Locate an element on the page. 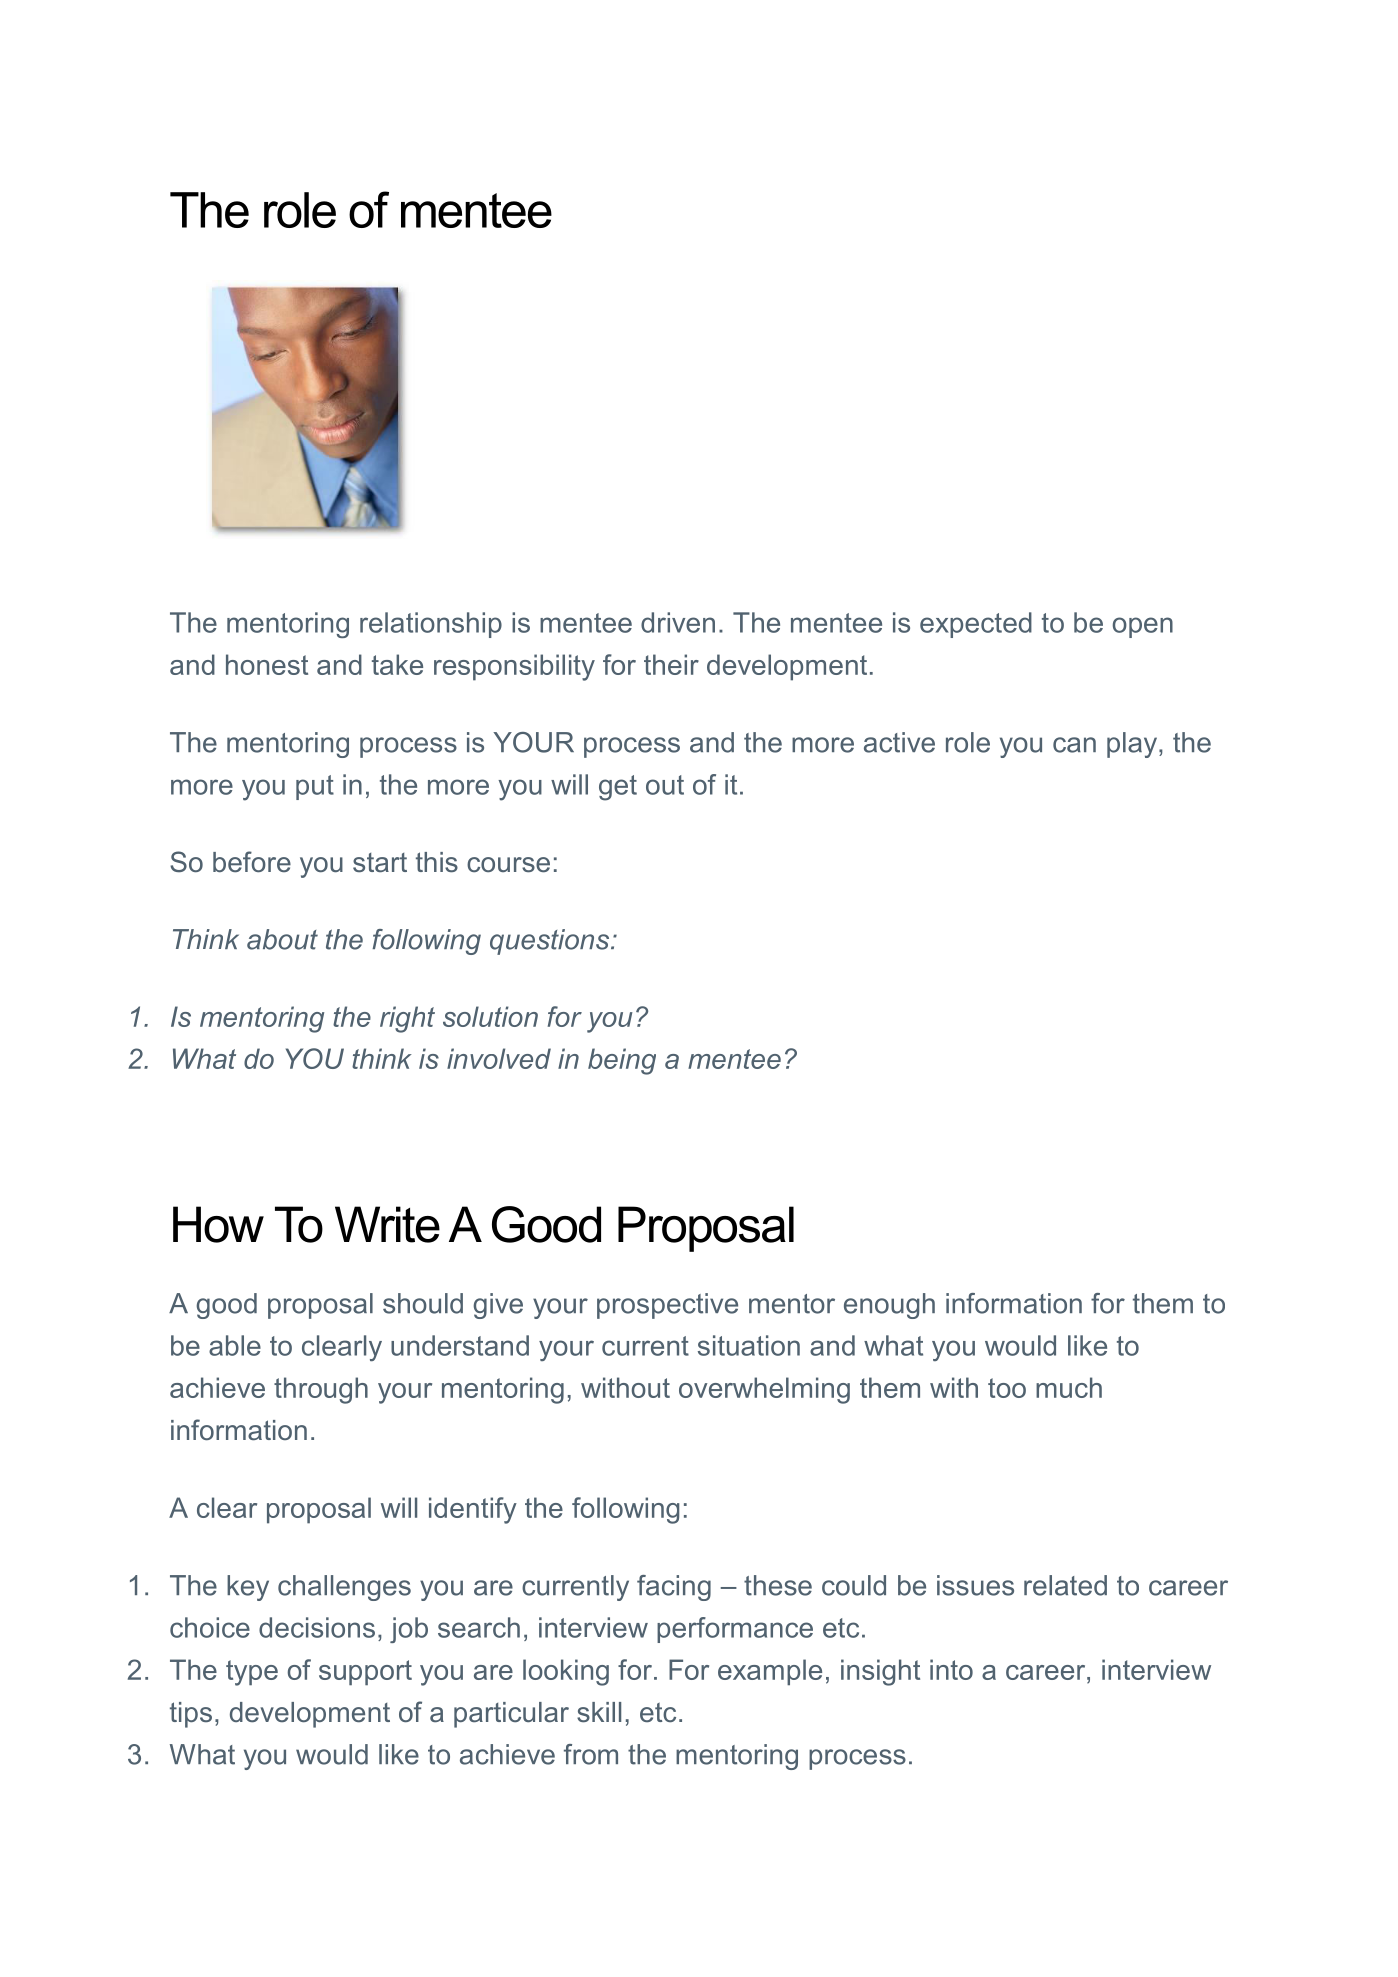 This document has width=1398, height=1977. honest is located at coordinates (267, 664).
